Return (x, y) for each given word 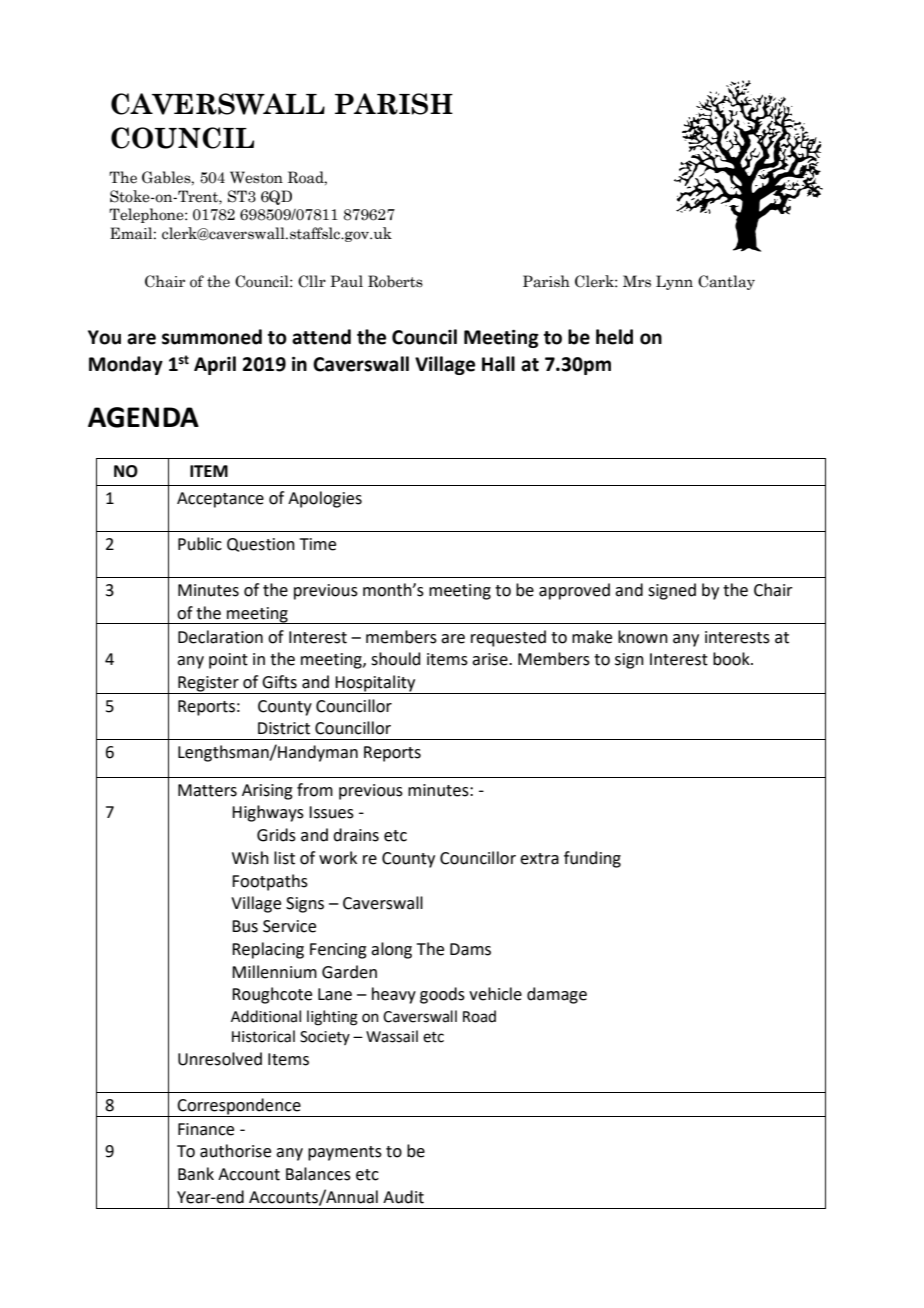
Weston (256, 177)
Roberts (395, 281)
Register (208, 685)
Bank (196, 1174)
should (396, 659)
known (643, 637)
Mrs (637, 281)
